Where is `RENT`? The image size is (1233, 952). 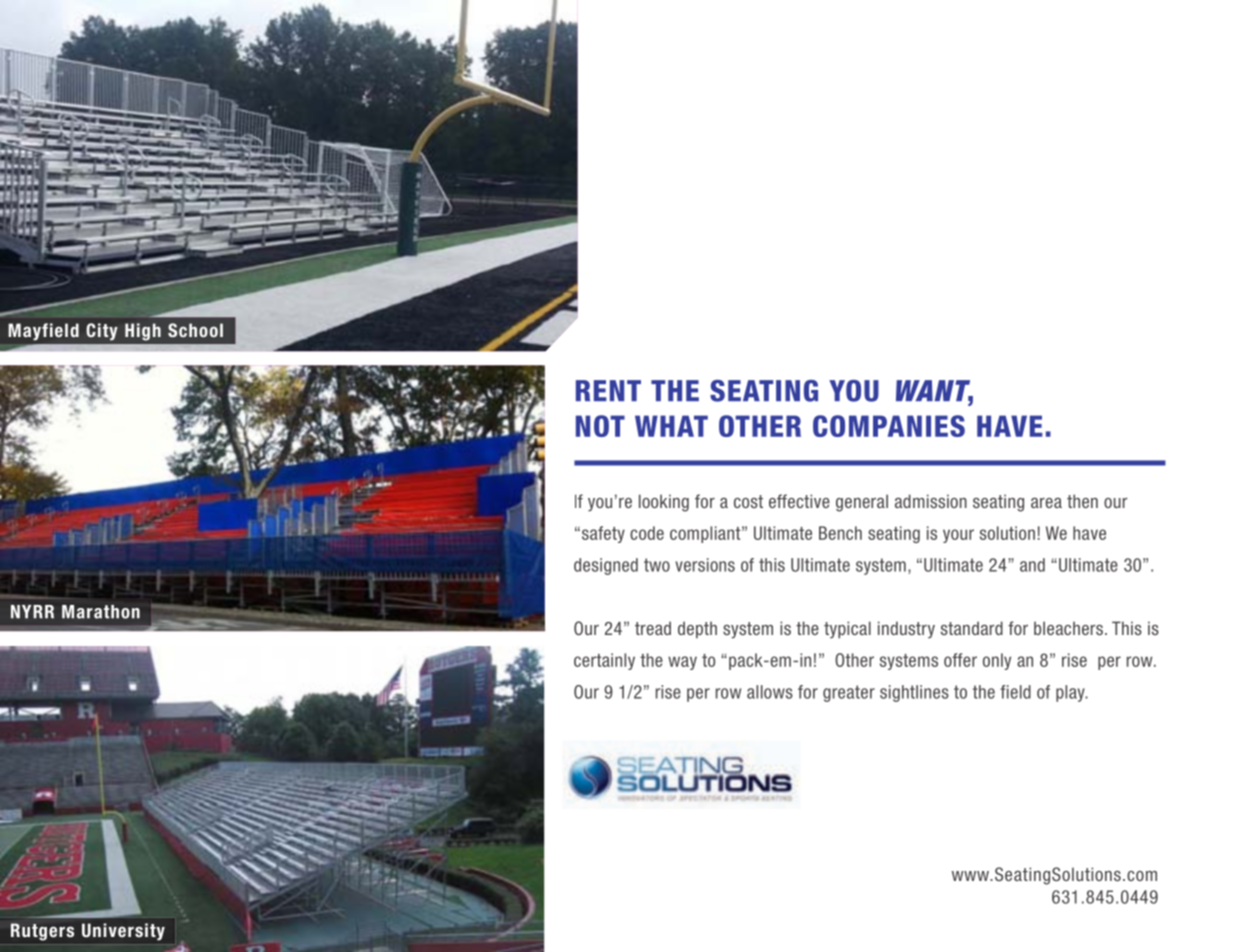
RENT is located at coordinates (608, 390).
